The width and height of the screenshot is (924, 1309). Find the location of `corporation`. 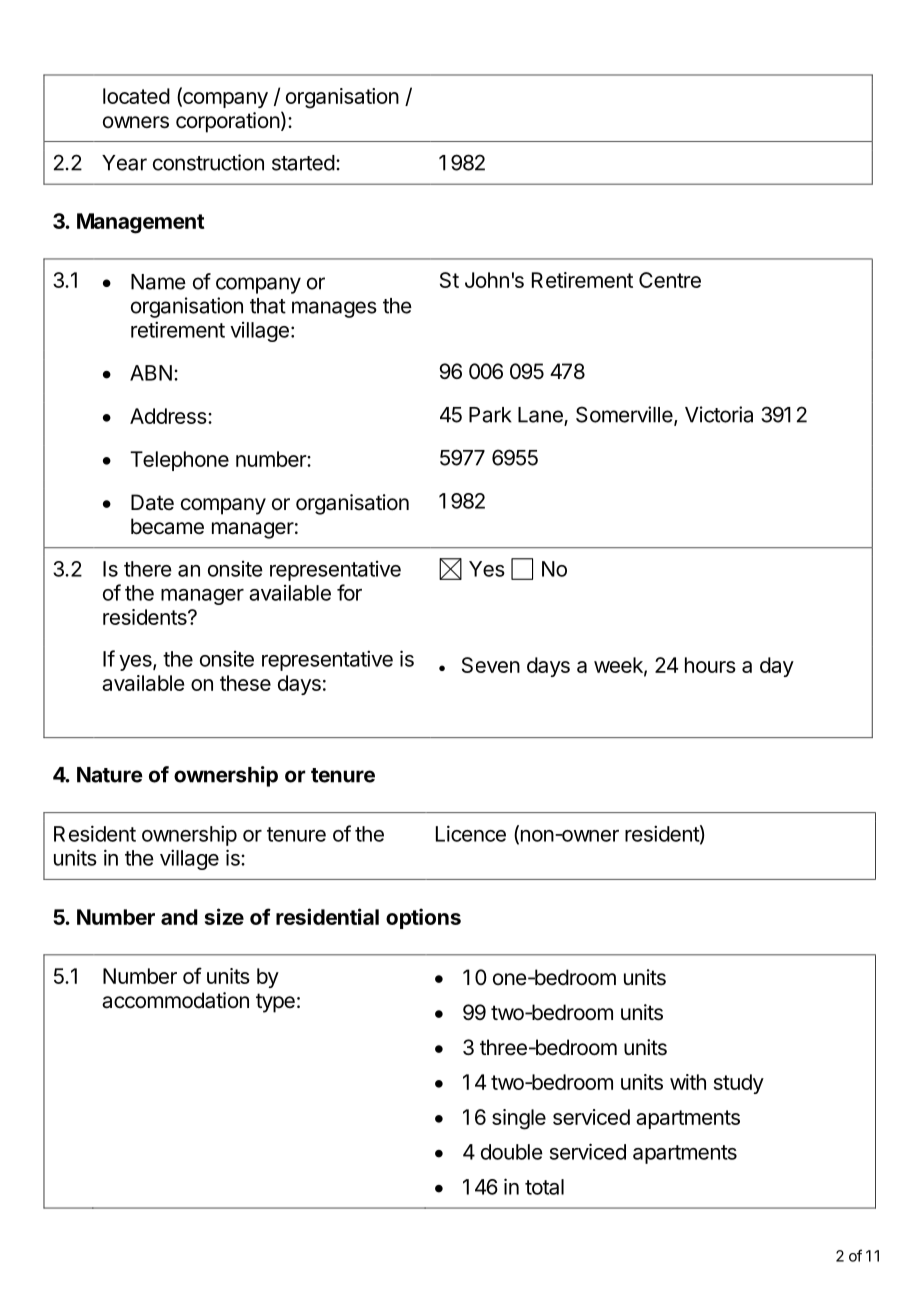

corporation is located at coordinates (228, 122).
